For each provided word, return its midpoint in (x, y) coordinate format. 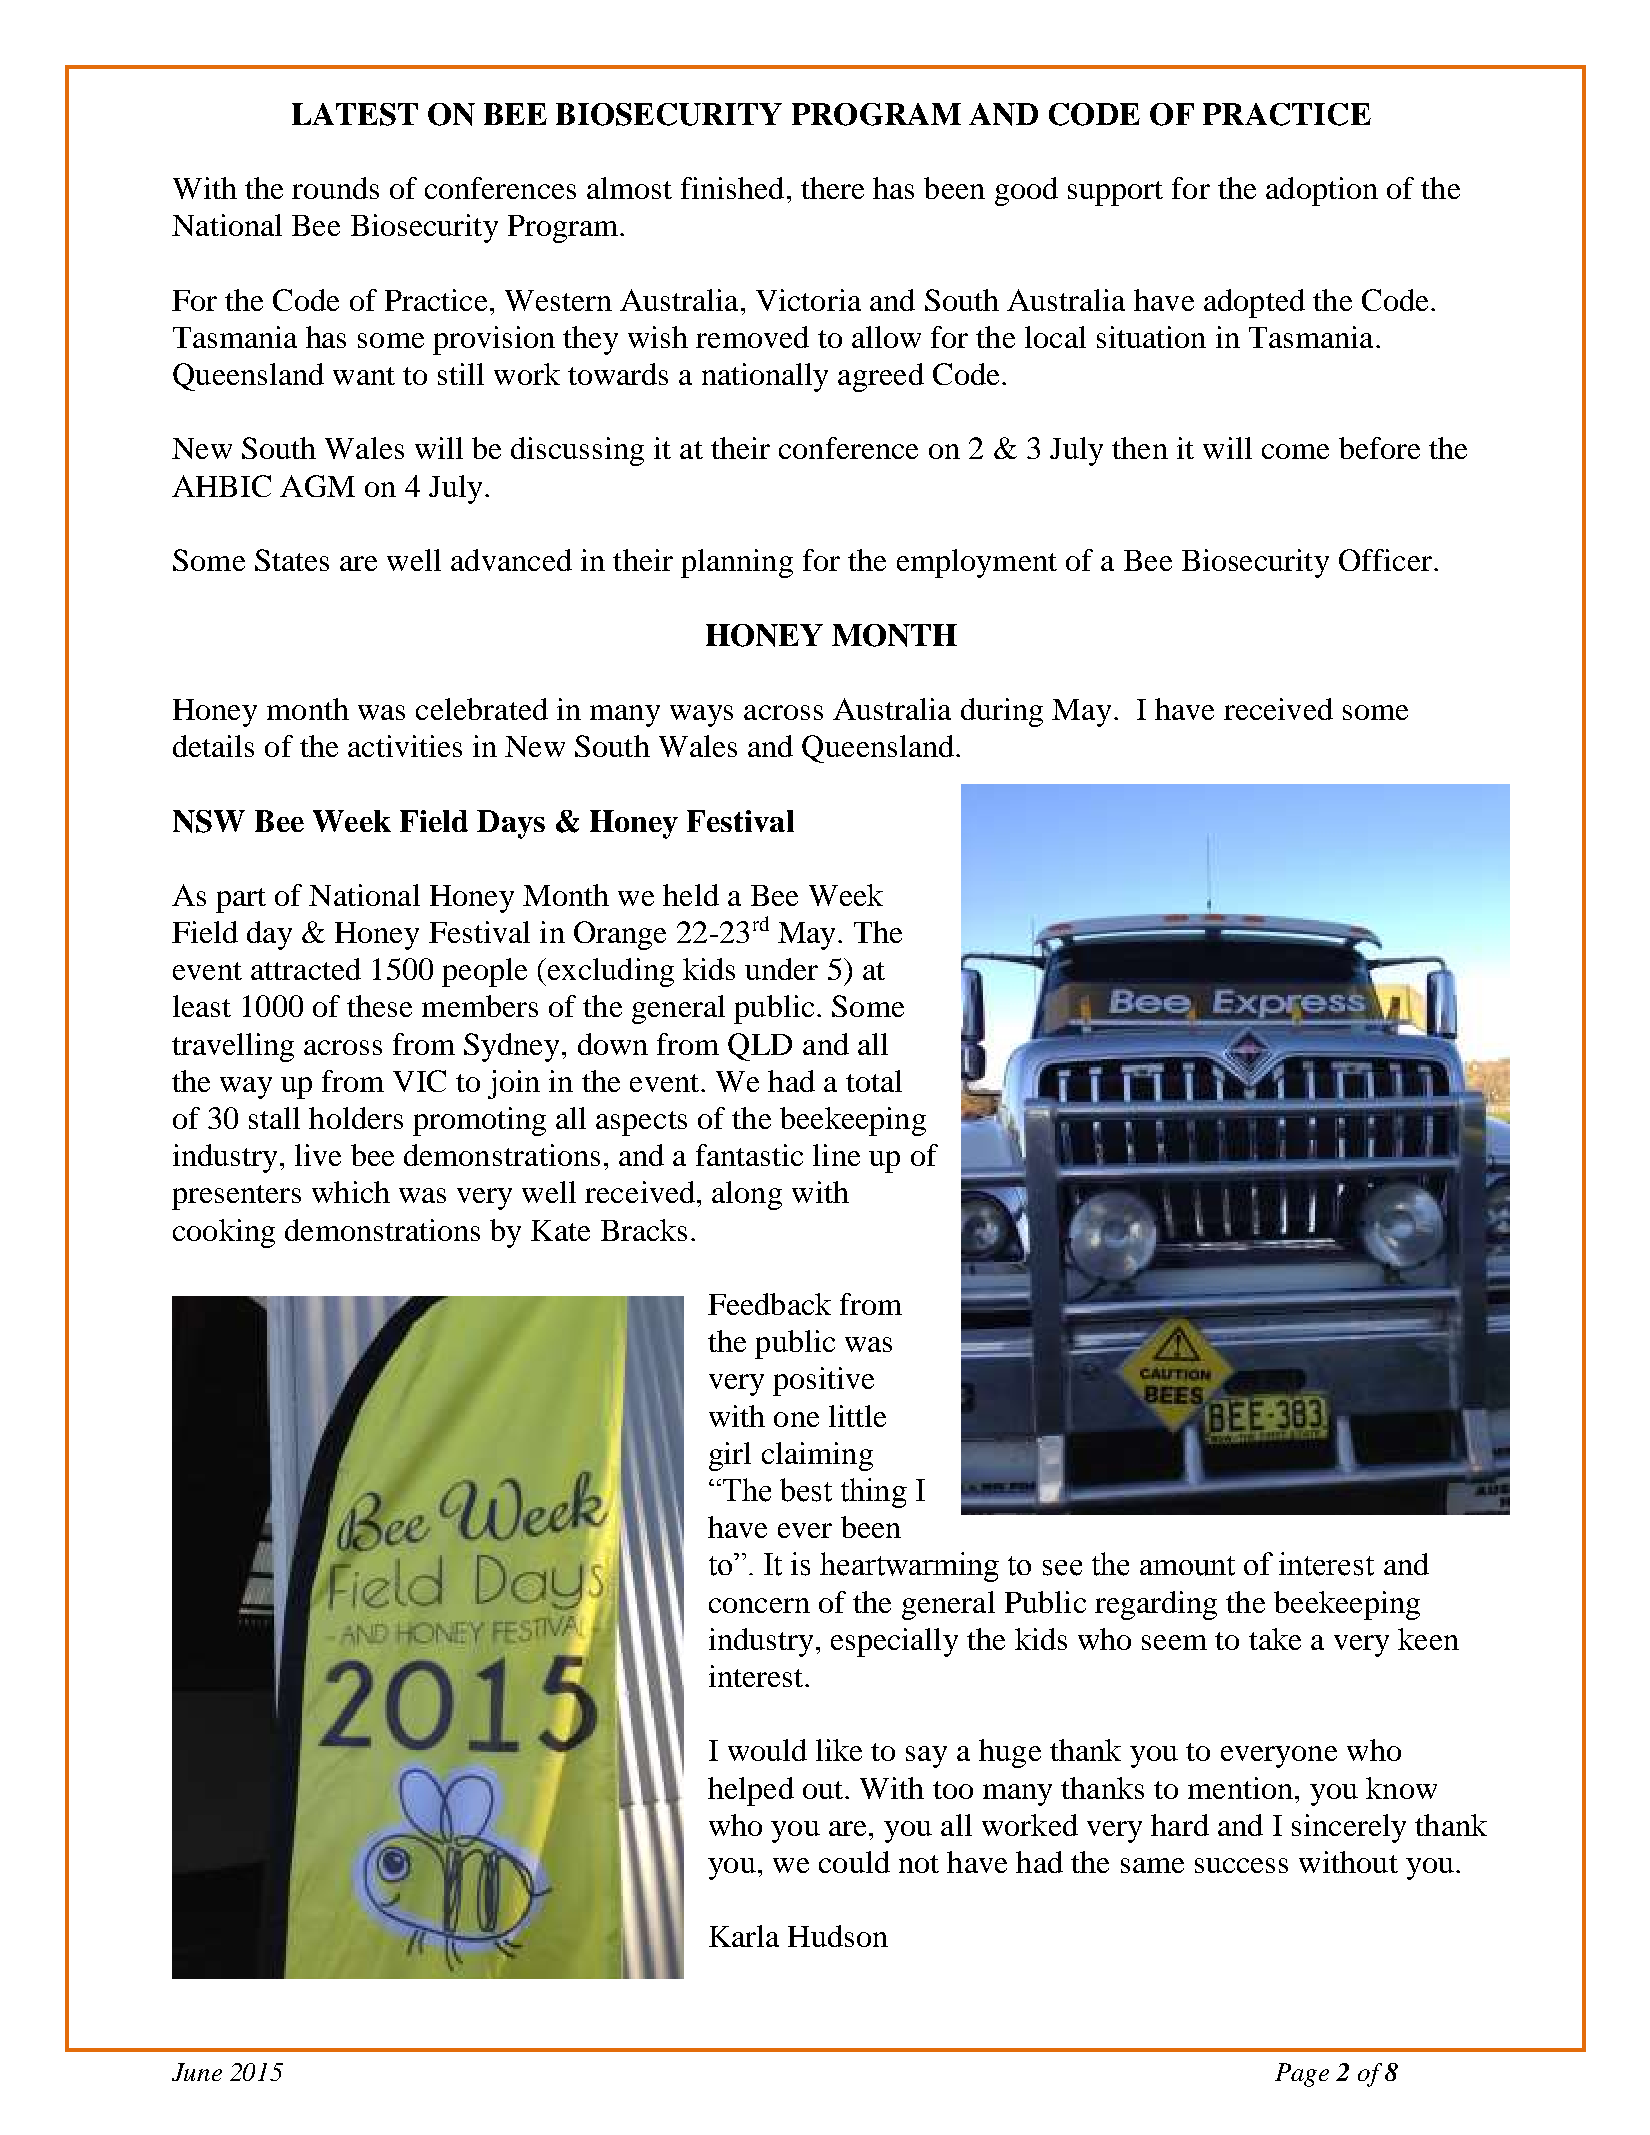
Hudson (838, 1936)
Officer (1385, 560)
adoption (1322, 191)
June (197, 2072)
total (874, 1081)
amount (1187, 1566)
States (292, 560)
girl (730, 1456)
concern (759, 1605)
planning (737, 563)
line (836, 1155)
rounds (335, 188)
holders (356, 1118)
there (832, 188)
